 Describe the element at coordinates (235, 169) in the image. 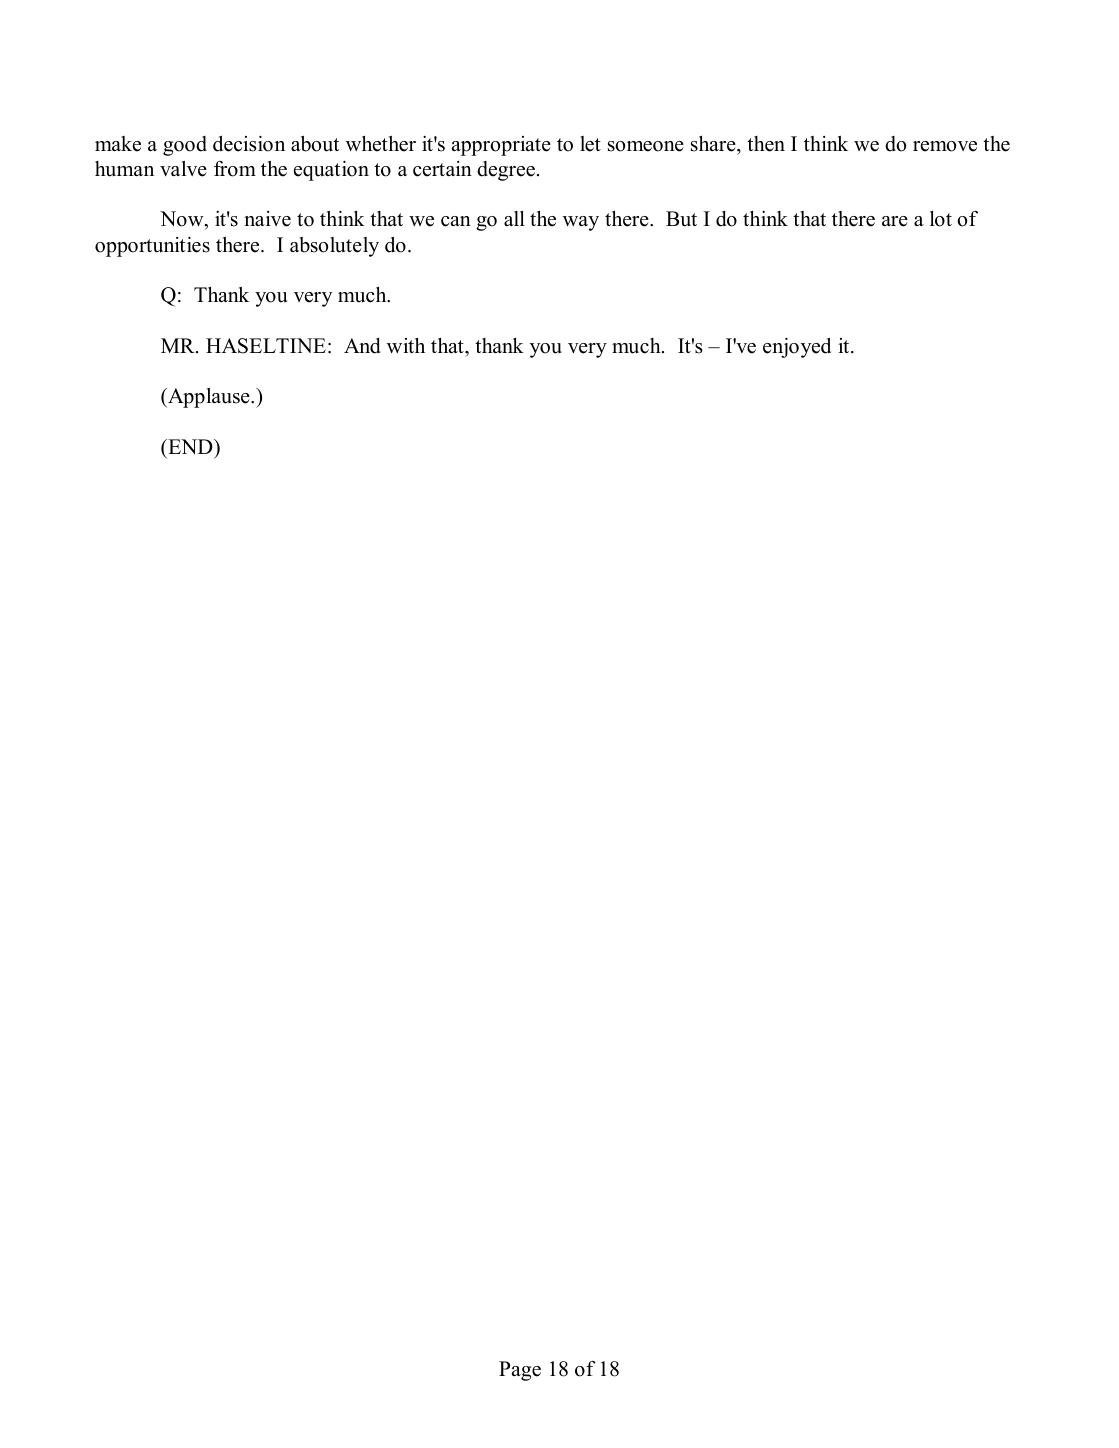

I see `from` at that location.
